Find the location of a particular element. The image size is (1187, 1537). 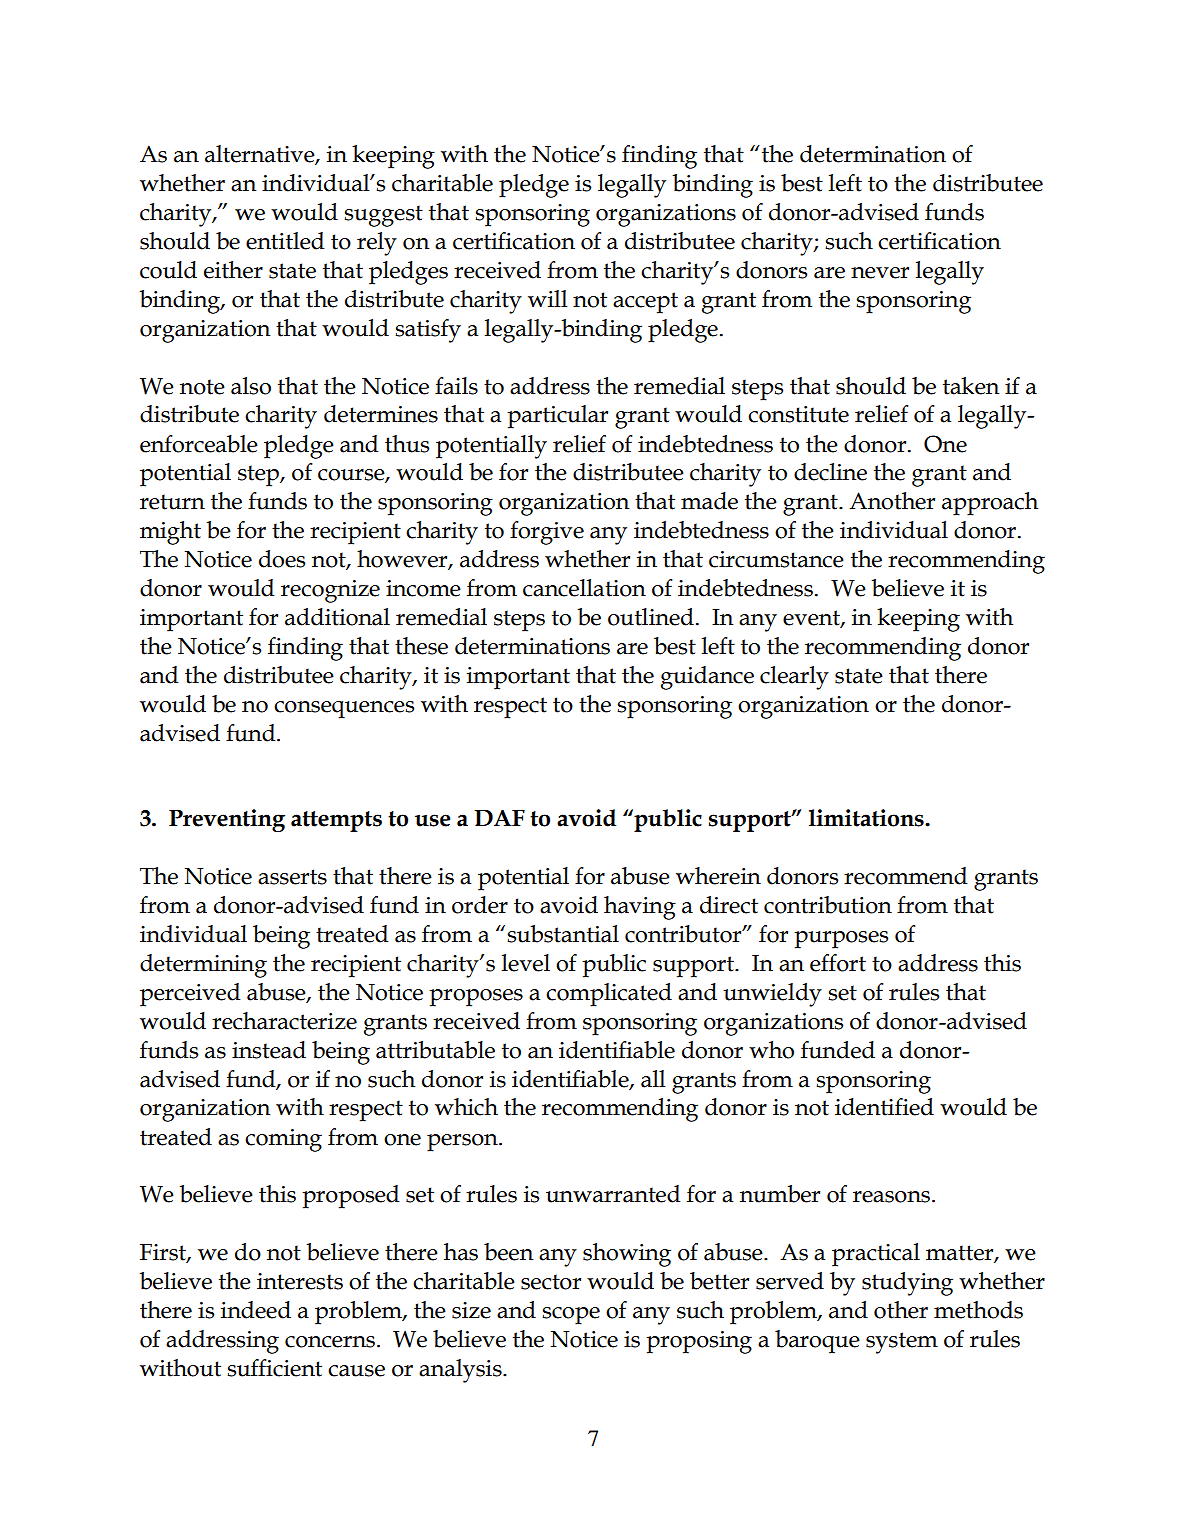

indeed is located at coordinates (256, 1310).
